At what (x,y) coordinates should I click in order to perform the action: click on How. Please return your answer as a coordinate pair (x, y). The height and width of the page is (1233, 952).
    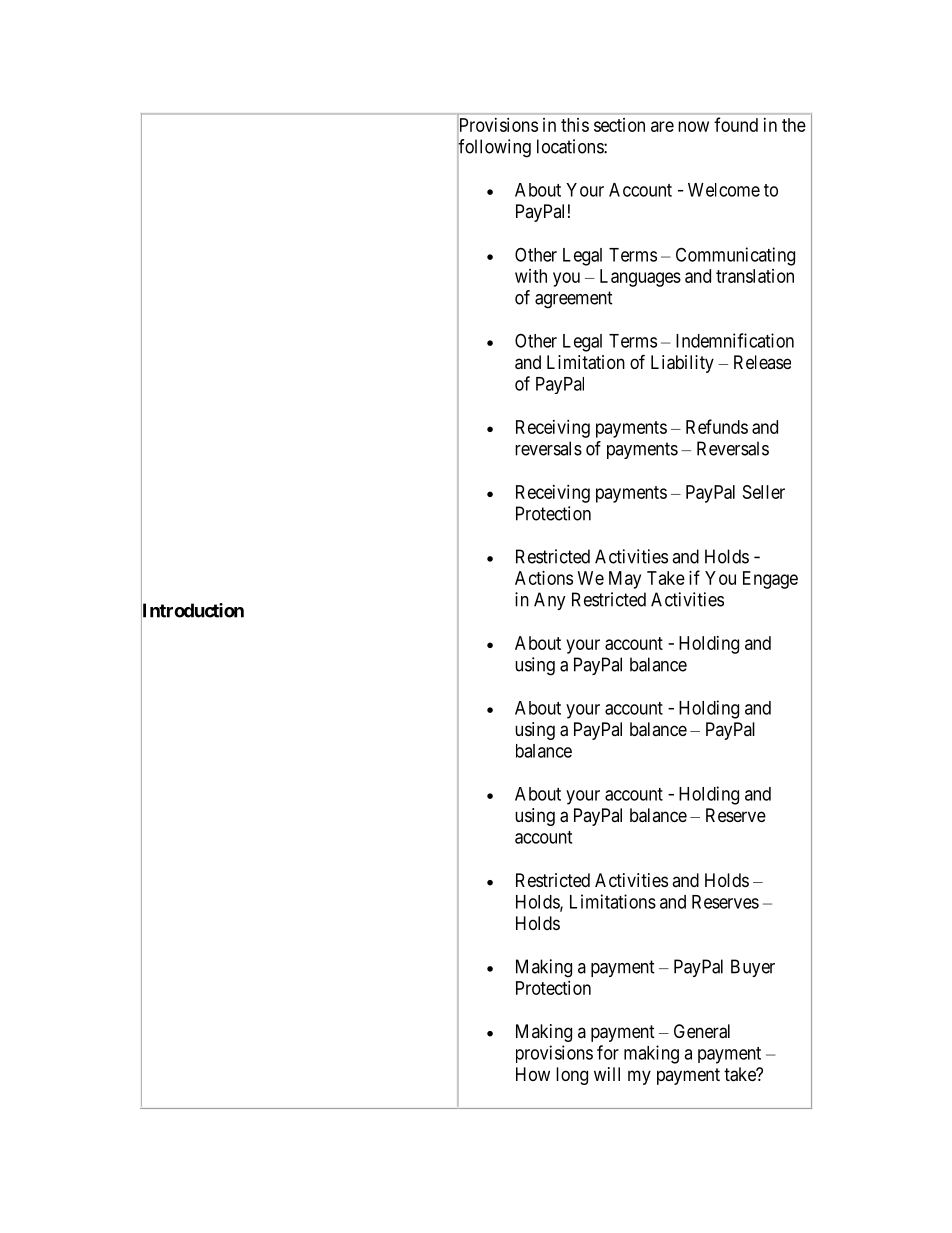
    Looking at the image, I should click on (533, 1074).
